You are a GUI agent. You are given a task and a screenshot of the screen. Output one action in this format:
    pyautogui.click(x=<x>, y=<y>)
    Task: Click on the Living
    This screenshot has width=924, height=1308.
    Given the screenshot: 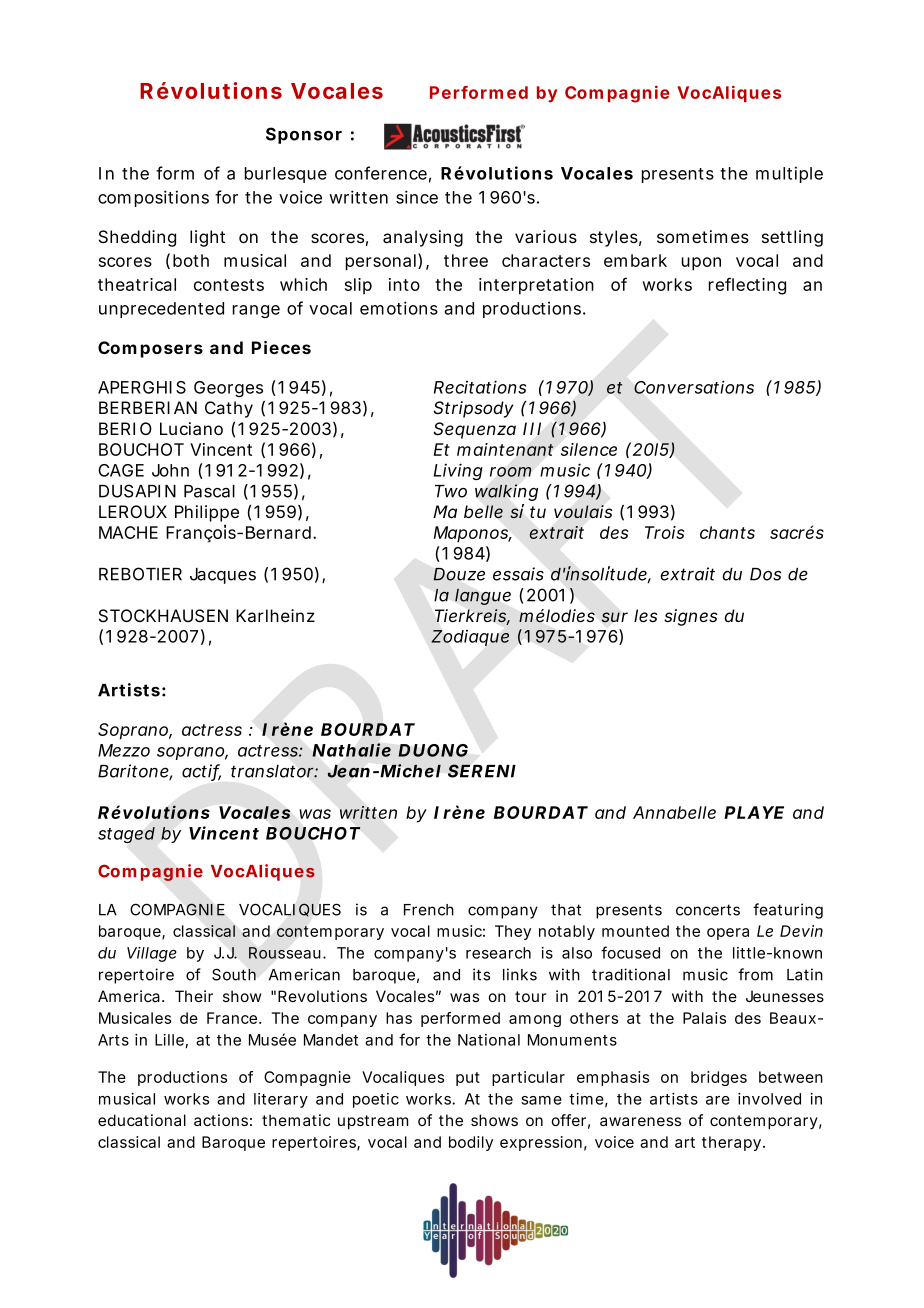 What is the action you would take?
    pyautogui.click(x=458, y=471)
